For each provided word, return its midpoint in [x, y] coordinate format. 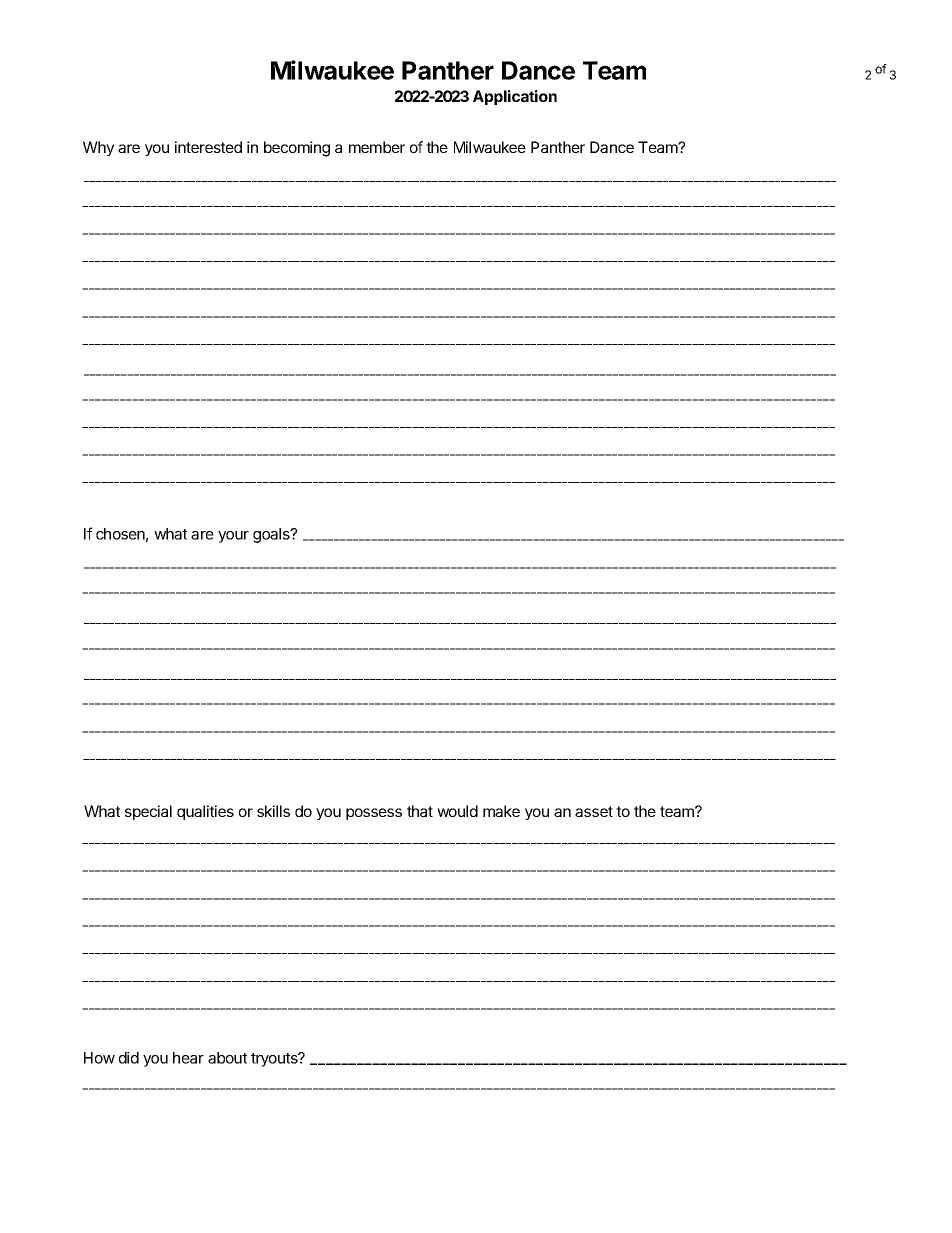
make [501, 811]
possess [374, 814]
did [129, 1058]
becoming [297, 149]
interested [208, 147]
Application [515, 97]
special [148, 812]
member [377, 147]
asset [594, 811]
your [233, 537]
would [457, 811]
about [227, 1058]
